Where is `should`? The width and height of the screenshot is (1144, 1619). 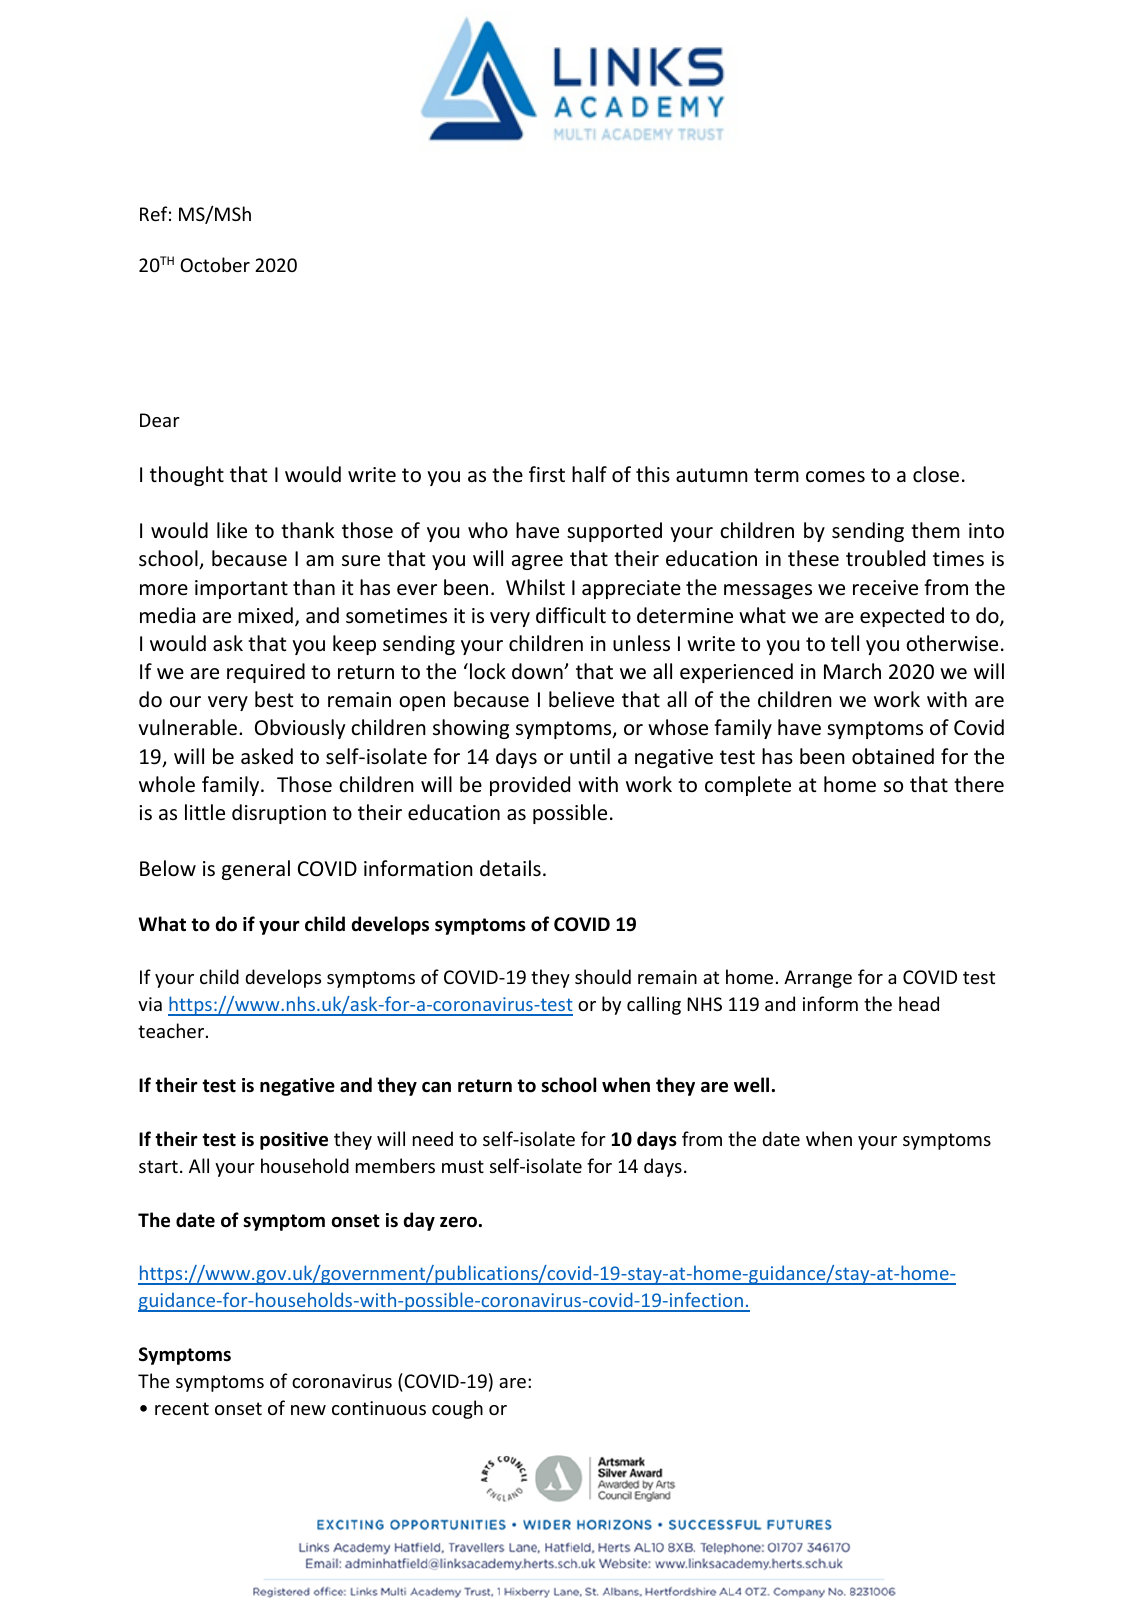
should is located at coordinates (603, 976).
